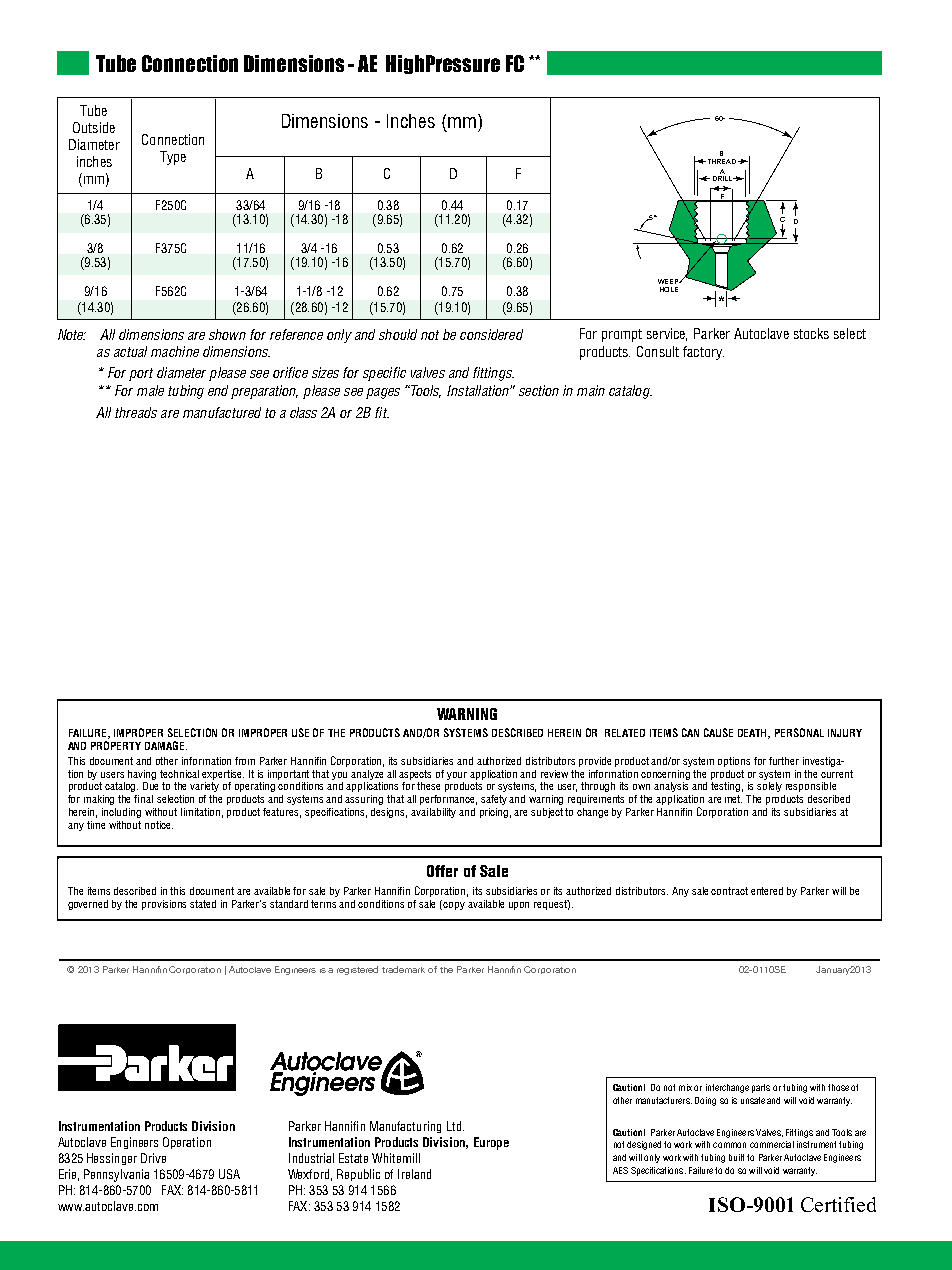 This screenshot has height=1270, width=952. Describe the element at coordinates (222, 412) in the screenshot. I see `manufactured` at that location.
